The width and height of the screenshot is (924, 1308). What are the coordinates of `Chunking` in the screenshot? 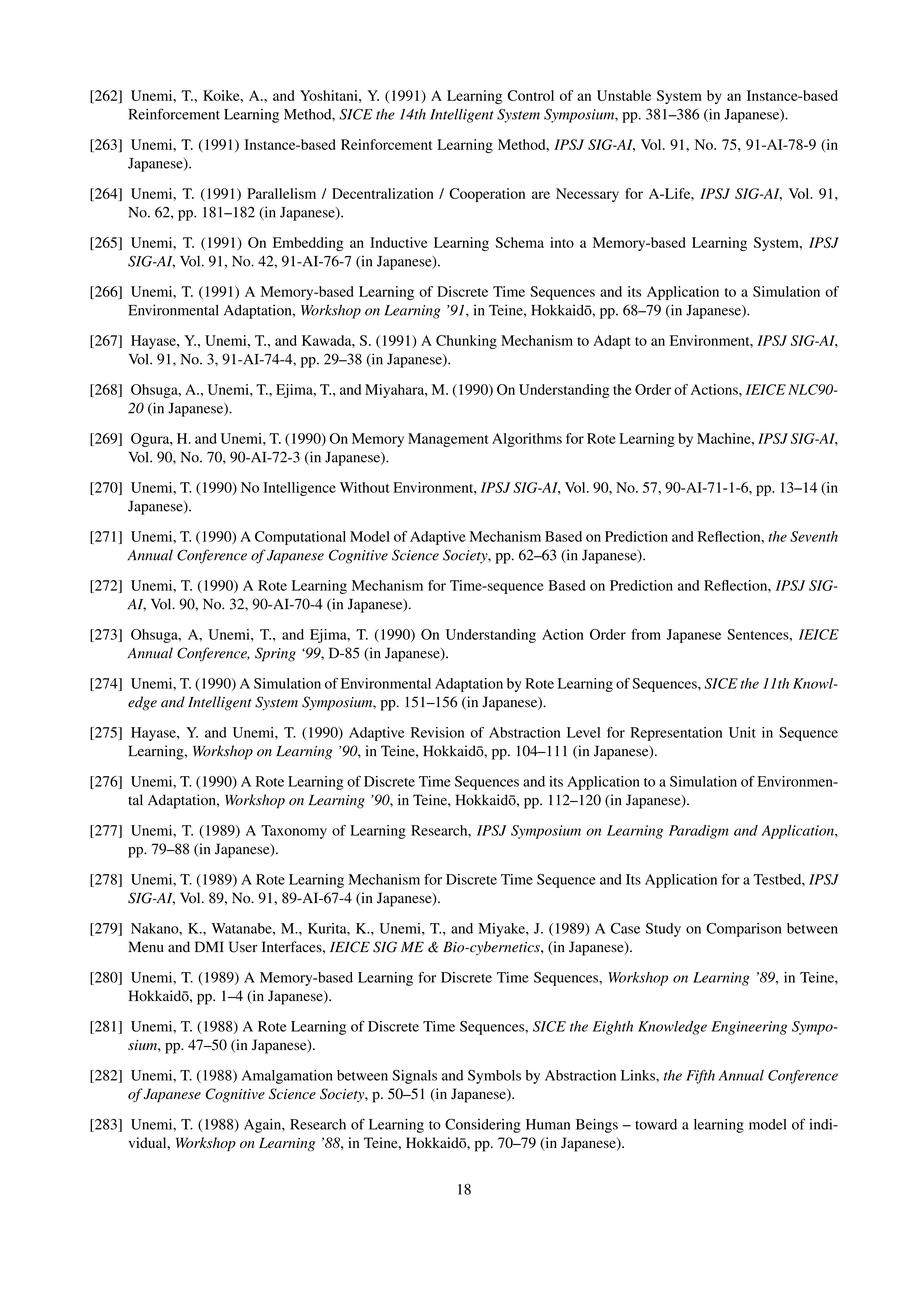 It's located at (466, 342).
